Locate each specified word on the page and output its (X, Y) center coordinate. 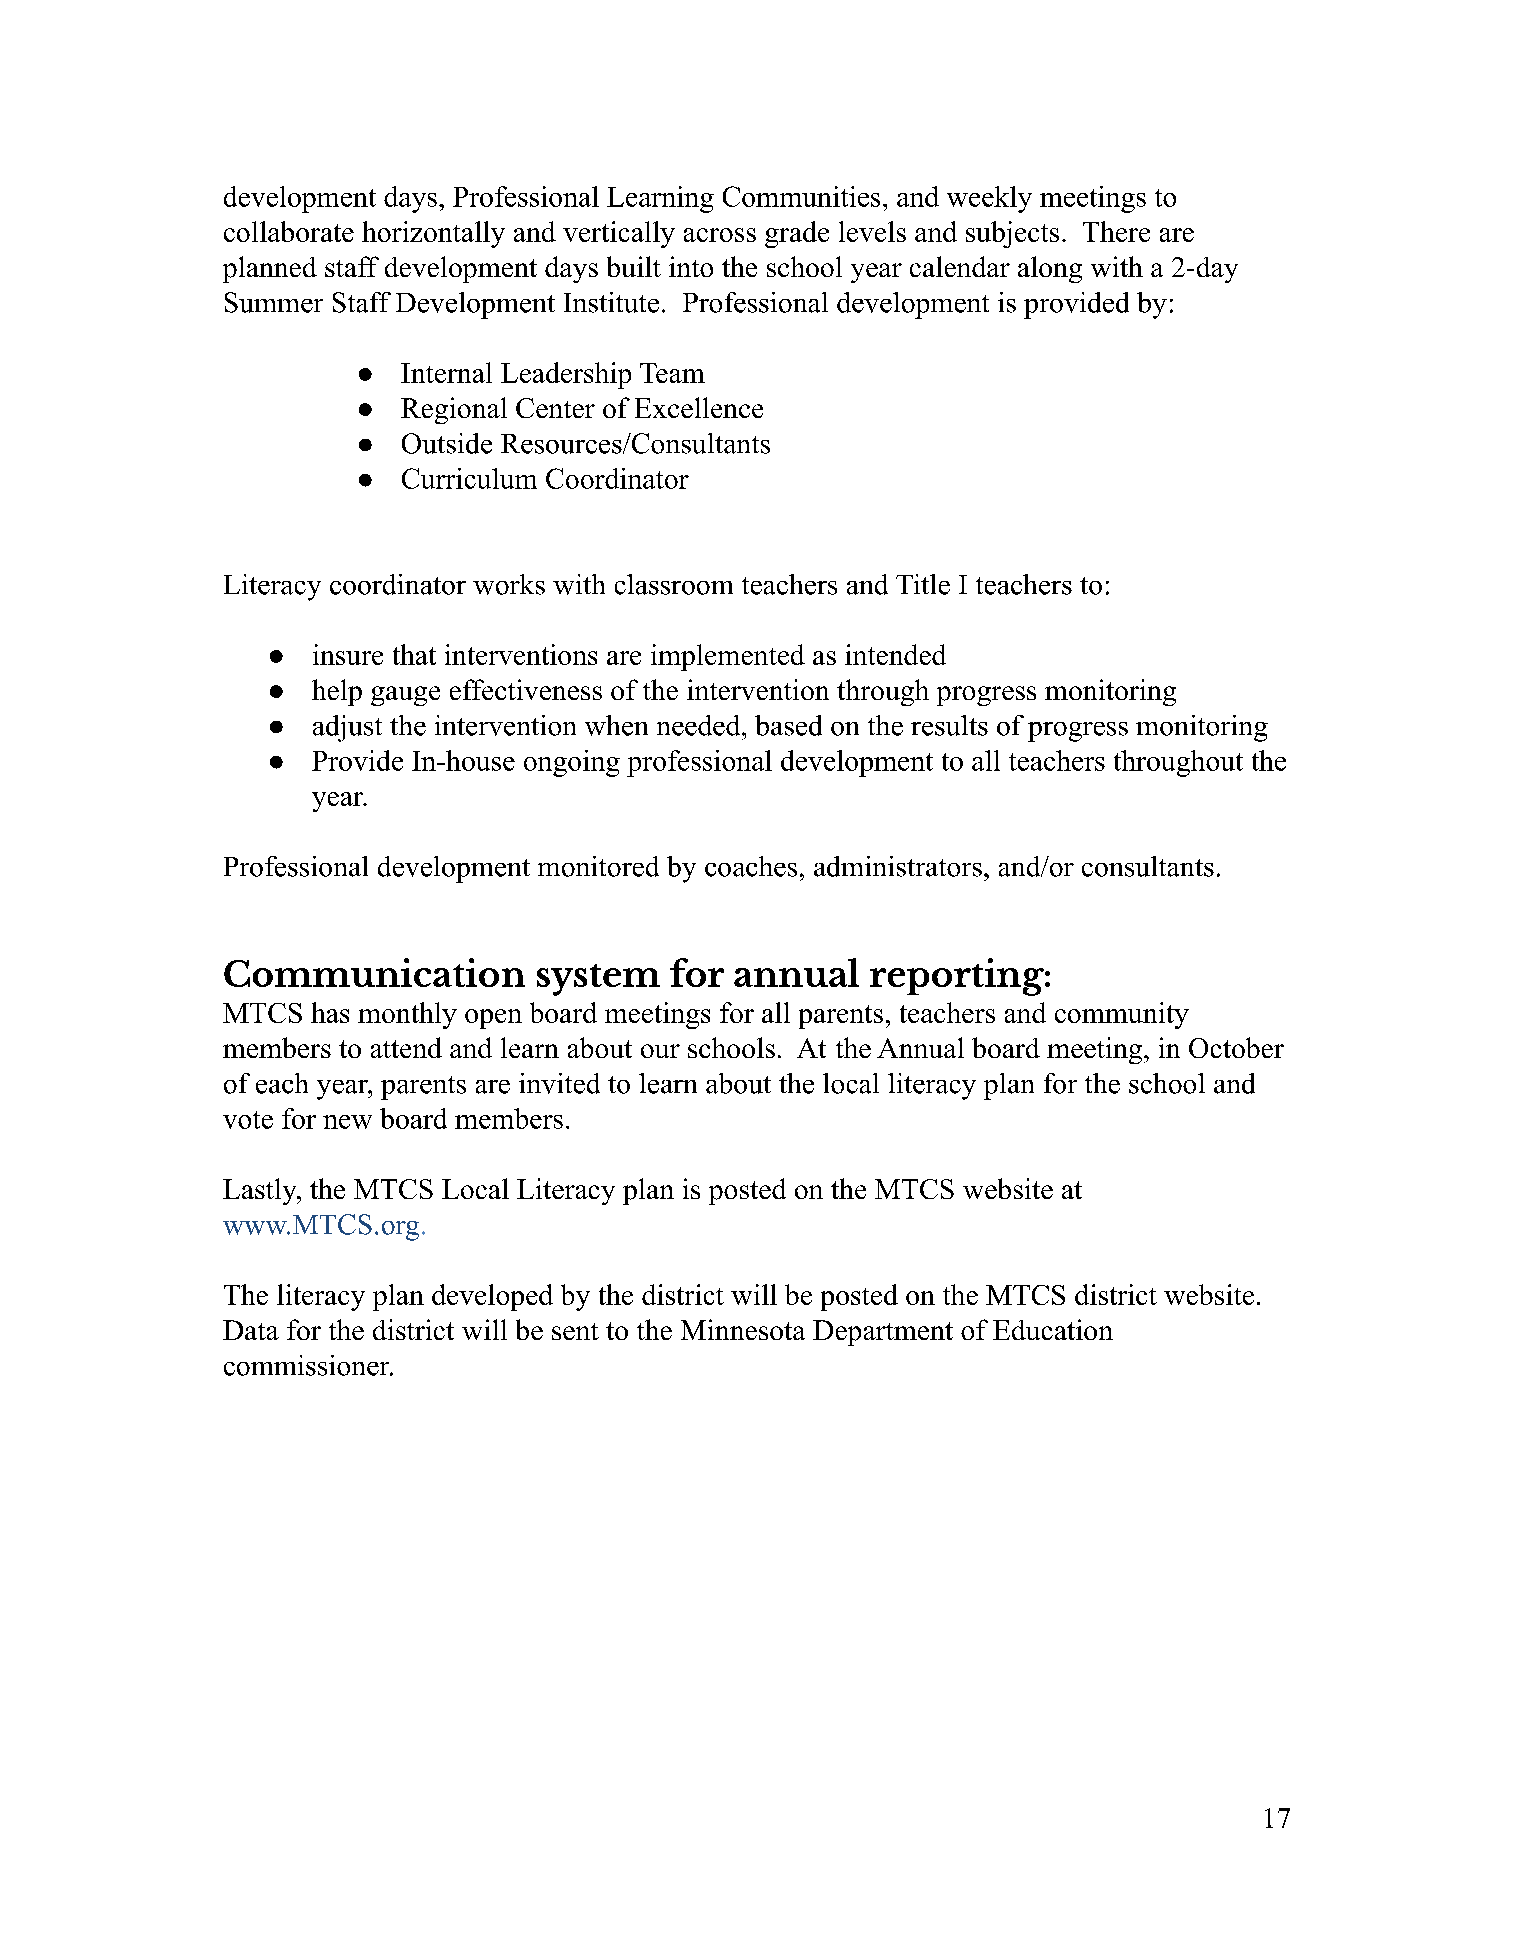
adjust (347, 728)
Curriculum (469, 478)
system (598, 980)
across (720, 235)
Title (923, 584)
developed (492, 1297)
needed (700, 725)
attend (406, 1047)
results (949, 725)
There (1116, 231)
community (1122, 1015)
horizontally (433, 234)
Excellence (699, 407)
